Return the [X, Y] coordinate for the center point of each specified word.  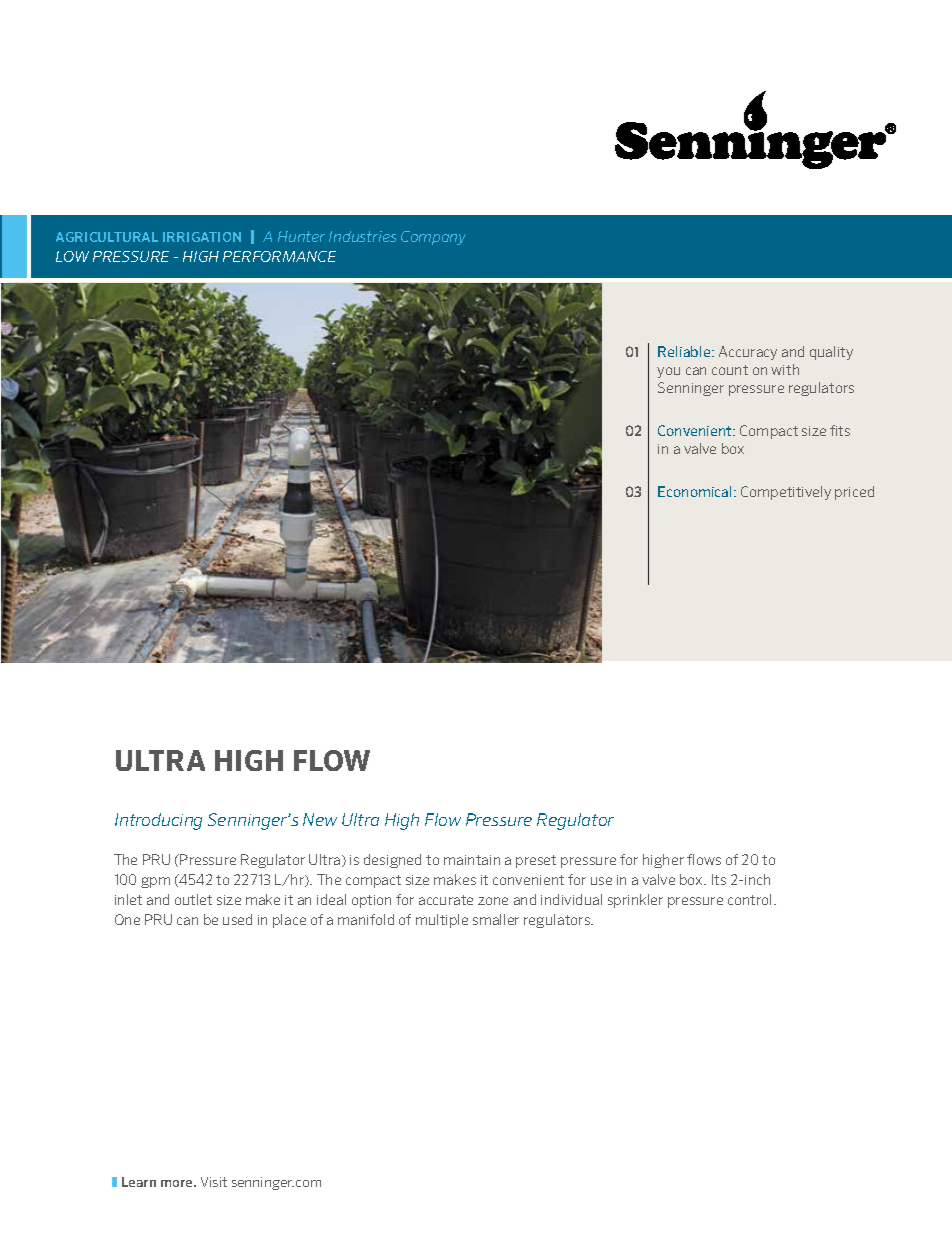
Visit [214, 1182]
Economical [696, 491]
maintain [472, 860]
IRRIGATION [202, 237]
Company [433, 238]
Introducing [158, 821]
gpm [155, 882]
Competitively [786, 493]
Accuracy [748, 353]
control [751, 899]
